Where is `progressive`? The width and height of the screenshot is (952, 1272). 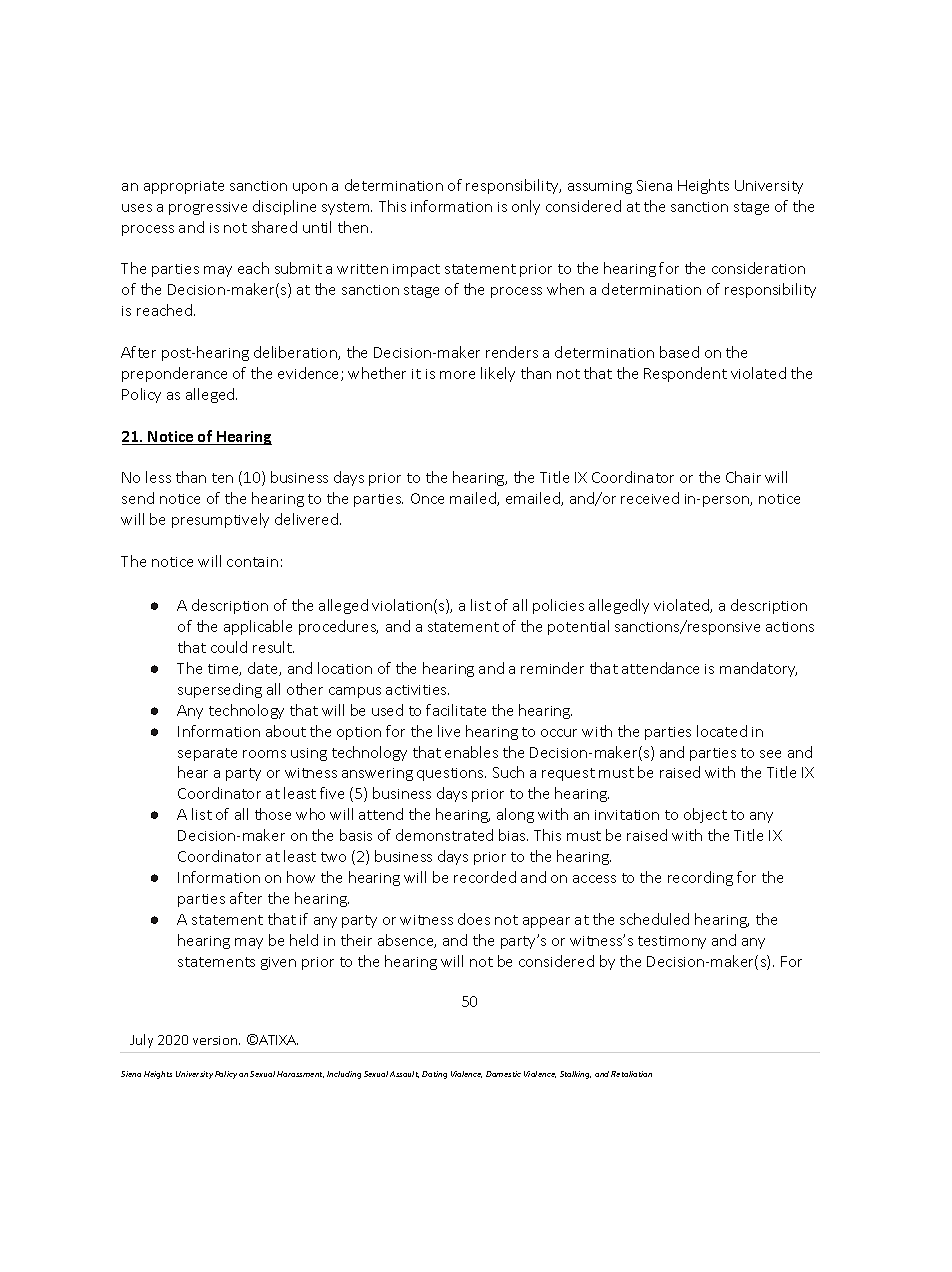
progressive is located at coordinates (208, 208).
